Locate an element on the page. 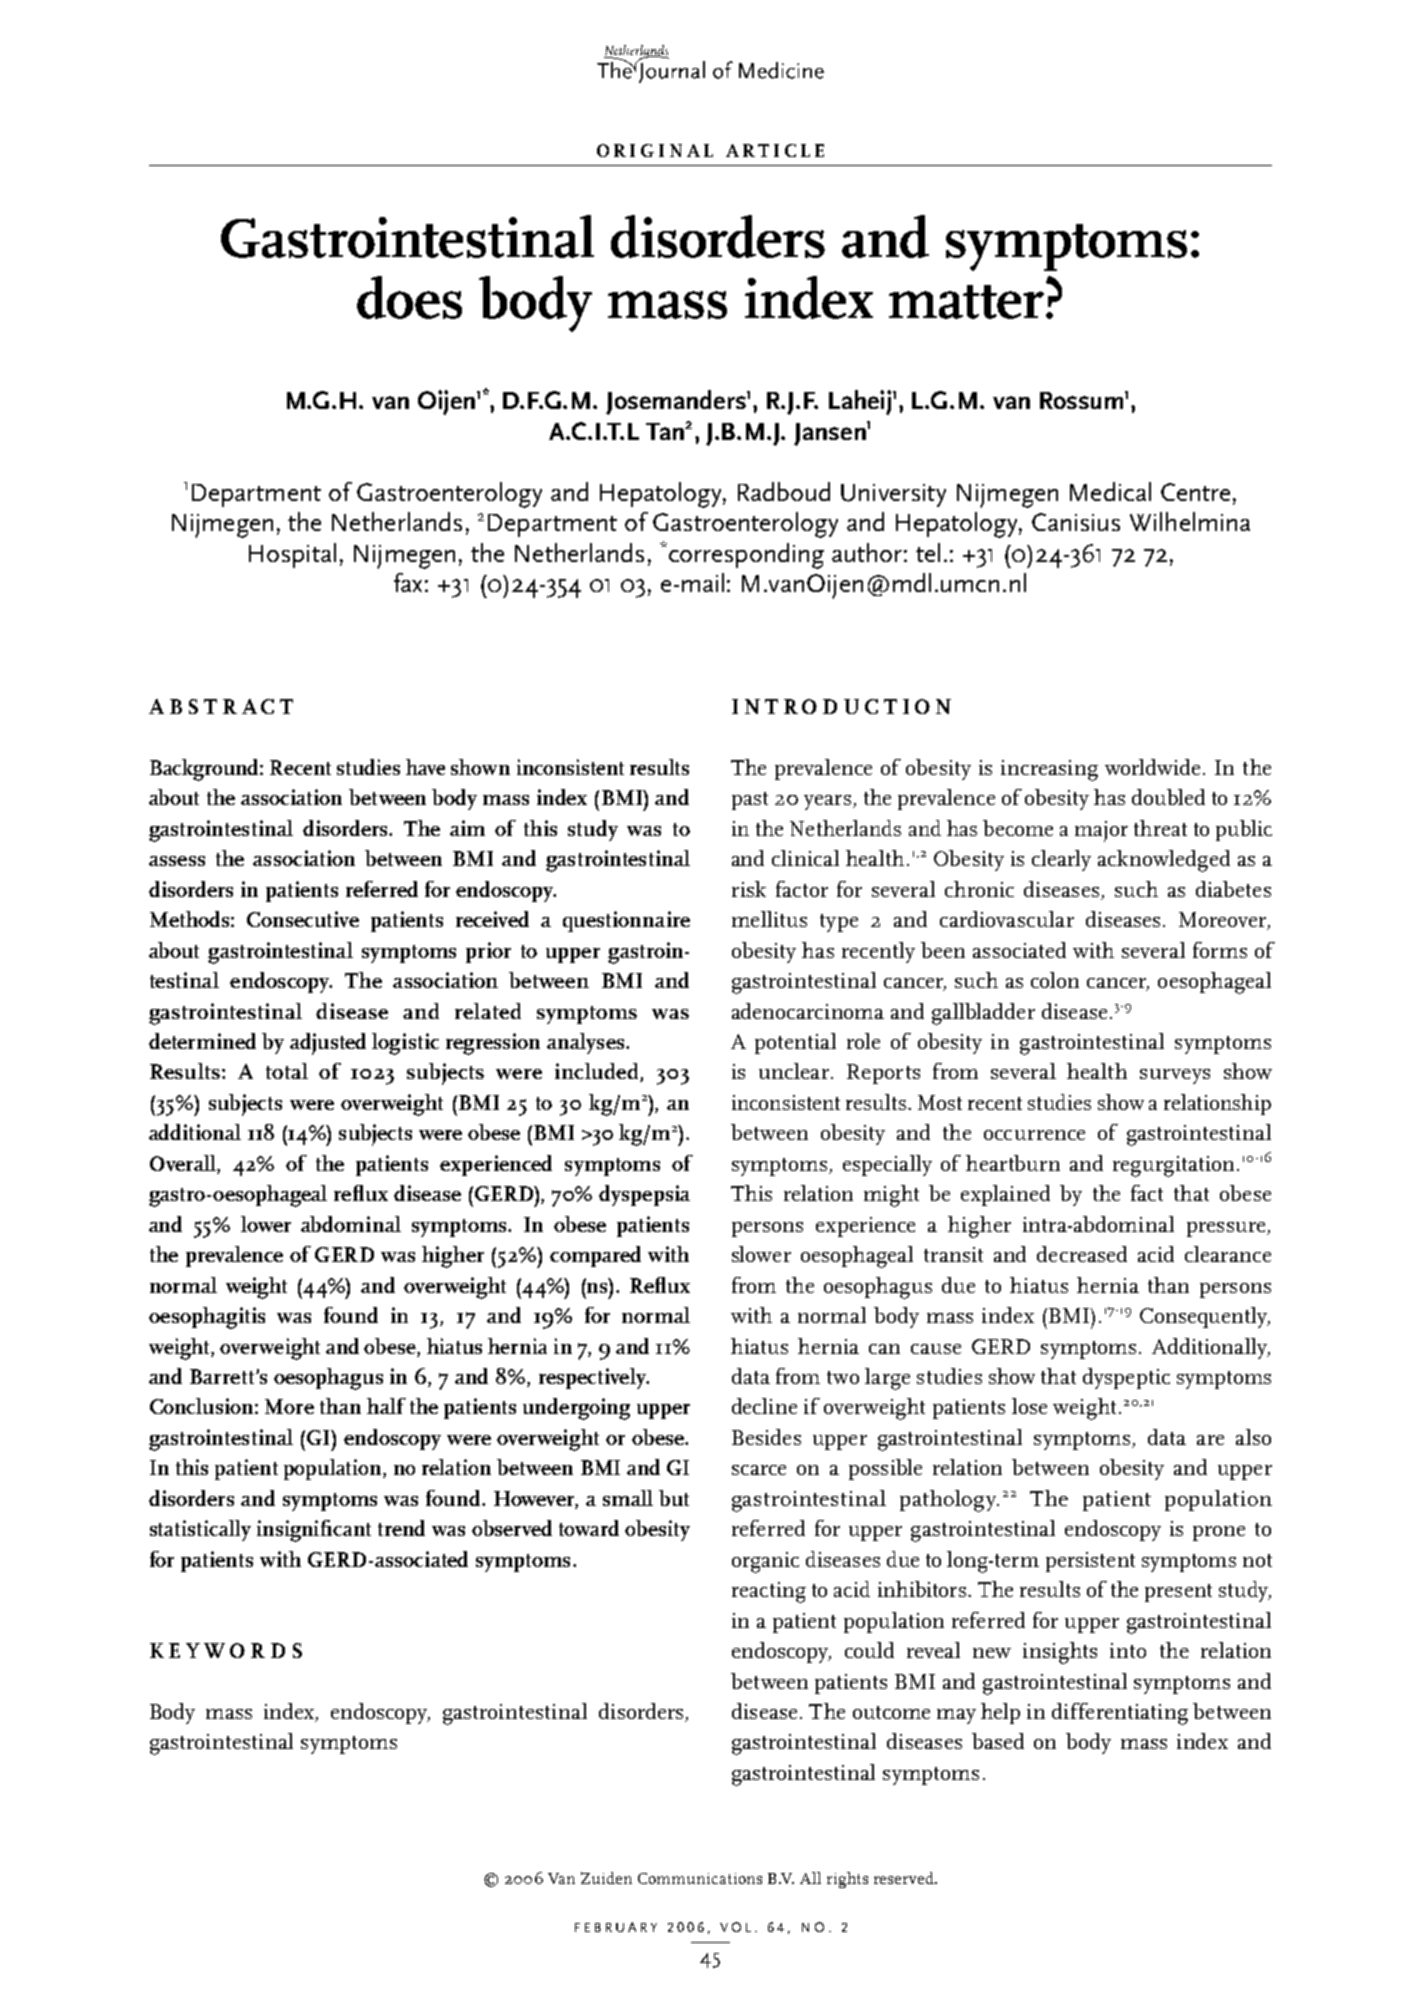 This document has height=2010, width=1421. matter is located at coordinates (968, 300).
